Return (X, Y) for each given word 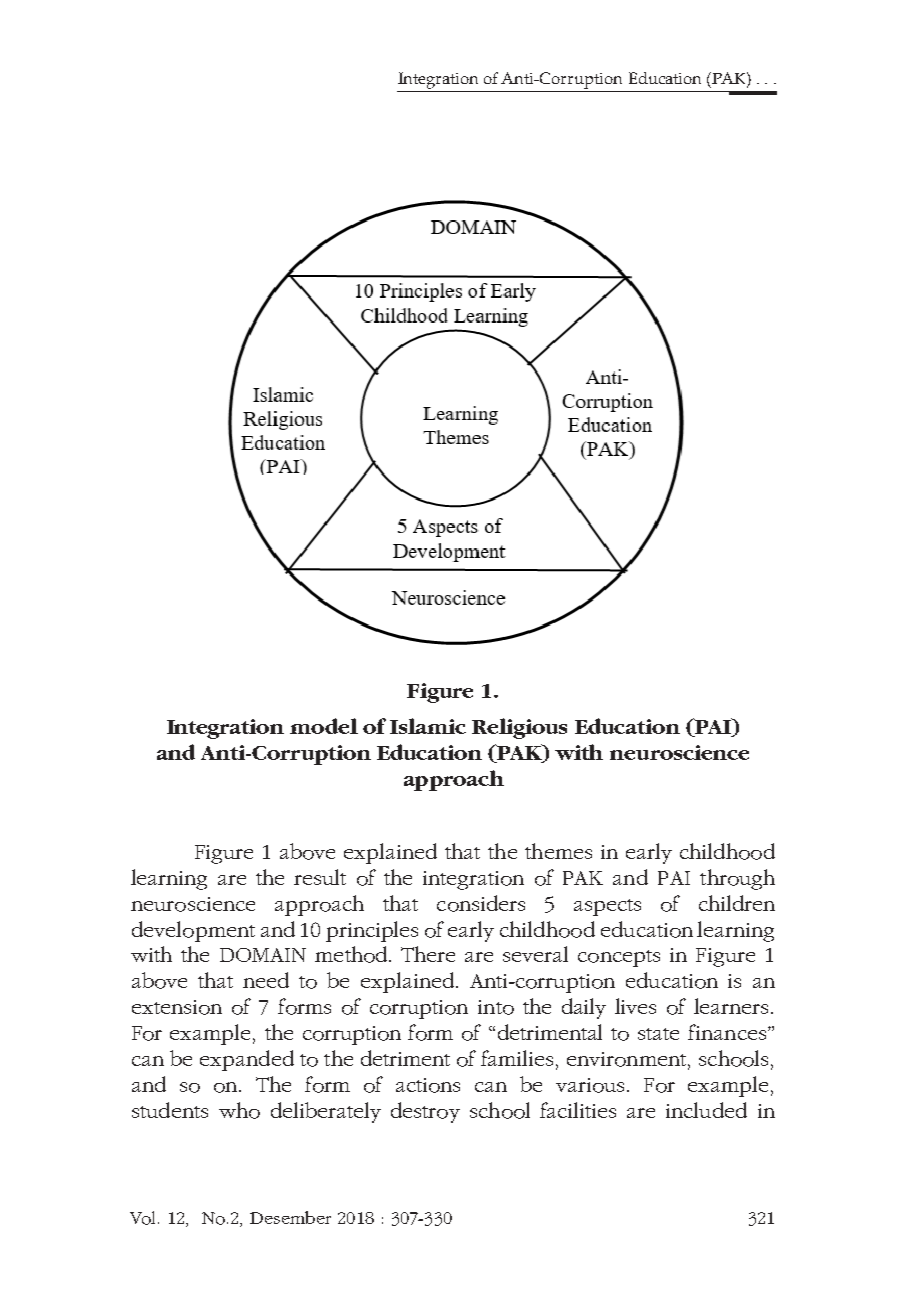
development (193, 931)
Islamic (428, 726)
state (658, 1034)
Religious (519, 728)
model (324, 726)
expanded (247, 1060)
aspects (607, 907)
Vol (144, 1218)
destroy (425, 1112)
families (517, 1058)
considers (481, 903)
